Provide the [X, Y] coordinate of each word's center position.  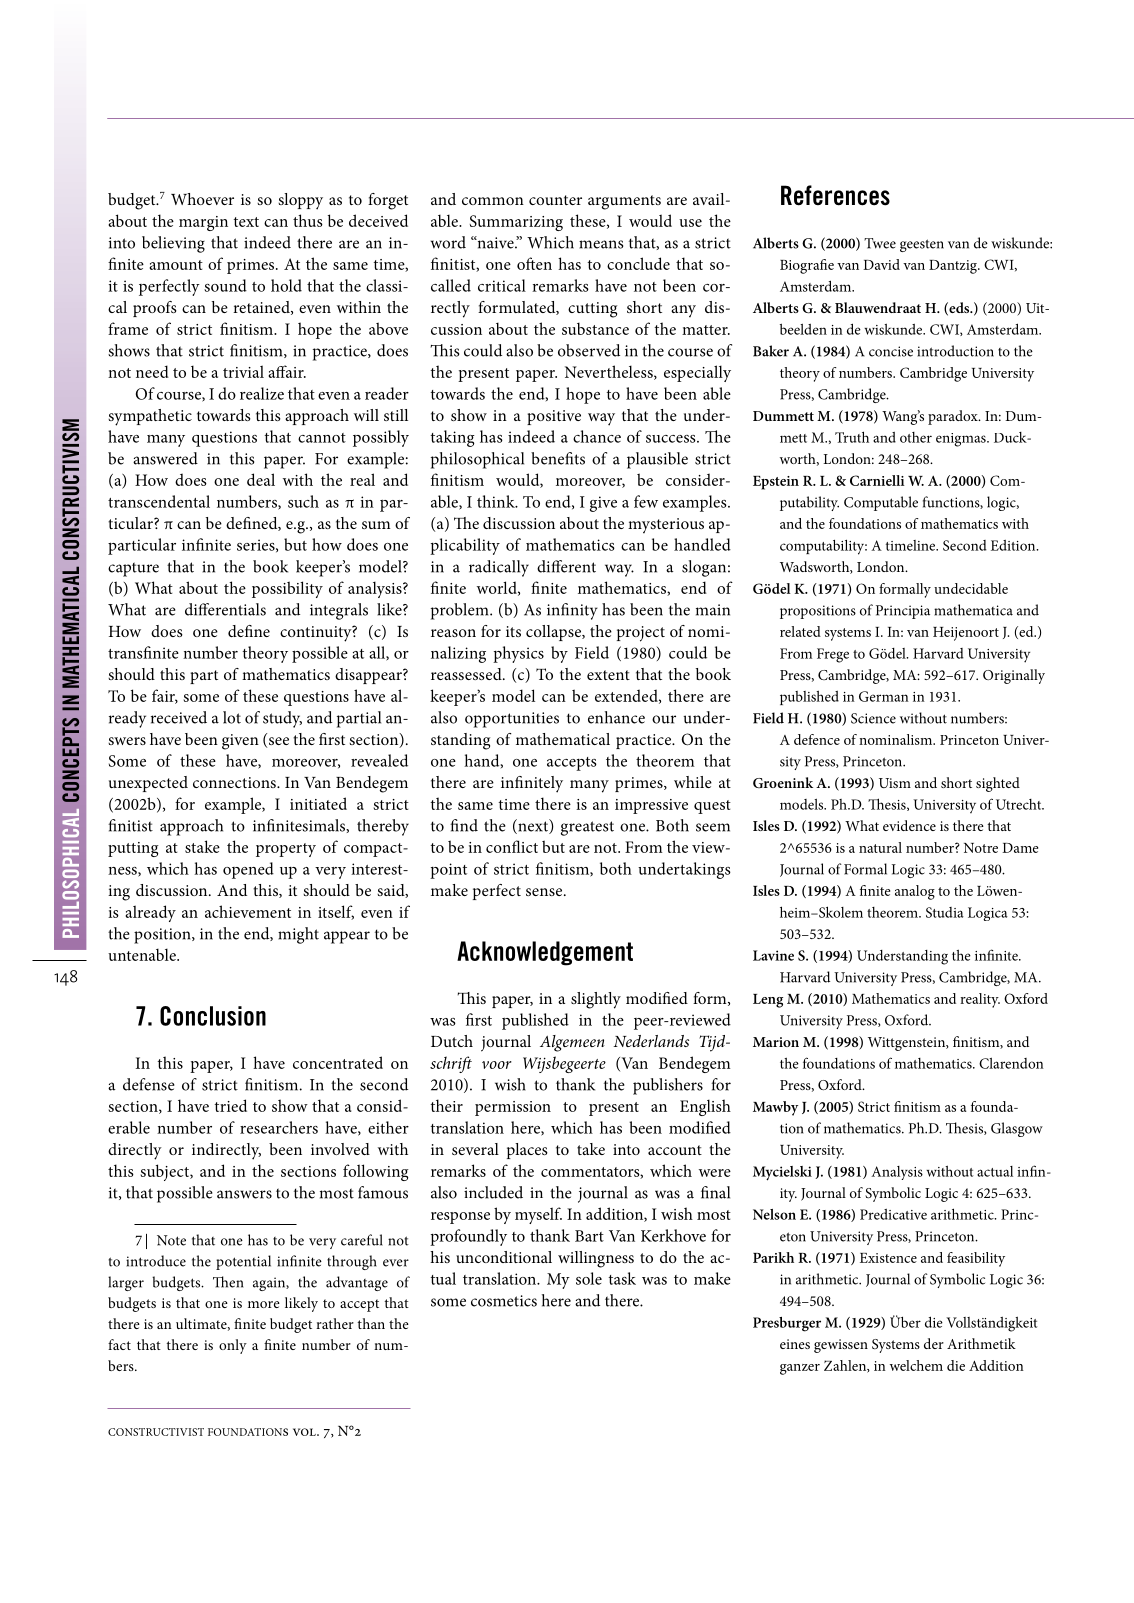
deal [261, 479]
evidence [909, 825]
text [246, 222]
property [286, 850]
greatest [587, 828]
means [601, 244]
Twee [880, 243]
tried [231, 1105]
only [233, 1346]
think [497, 501]
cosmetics [504, 1301]
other [916, 437]
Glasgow [1017, 1129]
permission [513, 1108]
